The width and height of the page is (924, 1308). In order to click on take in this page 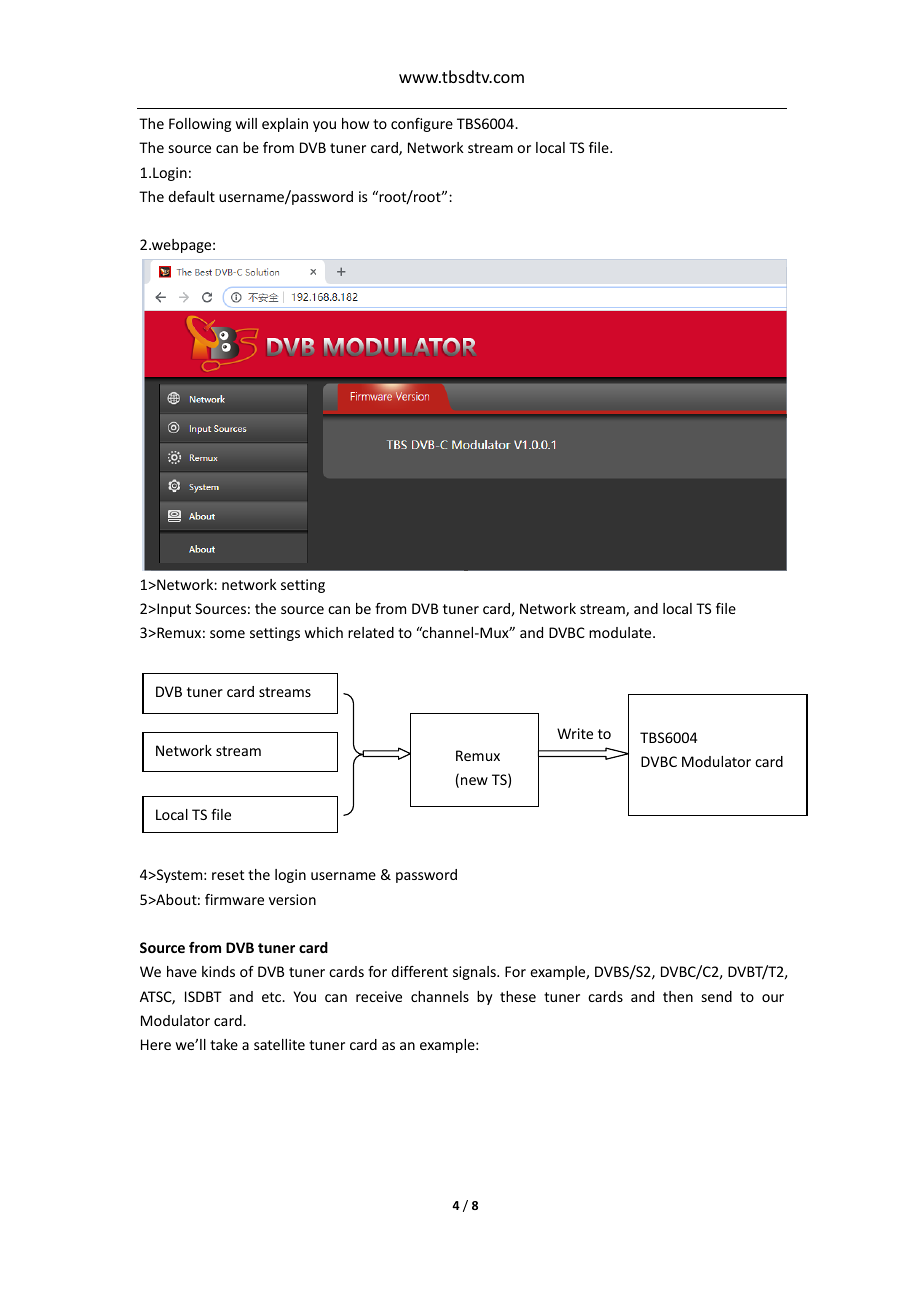, I will do `click(224, 1044)`.
